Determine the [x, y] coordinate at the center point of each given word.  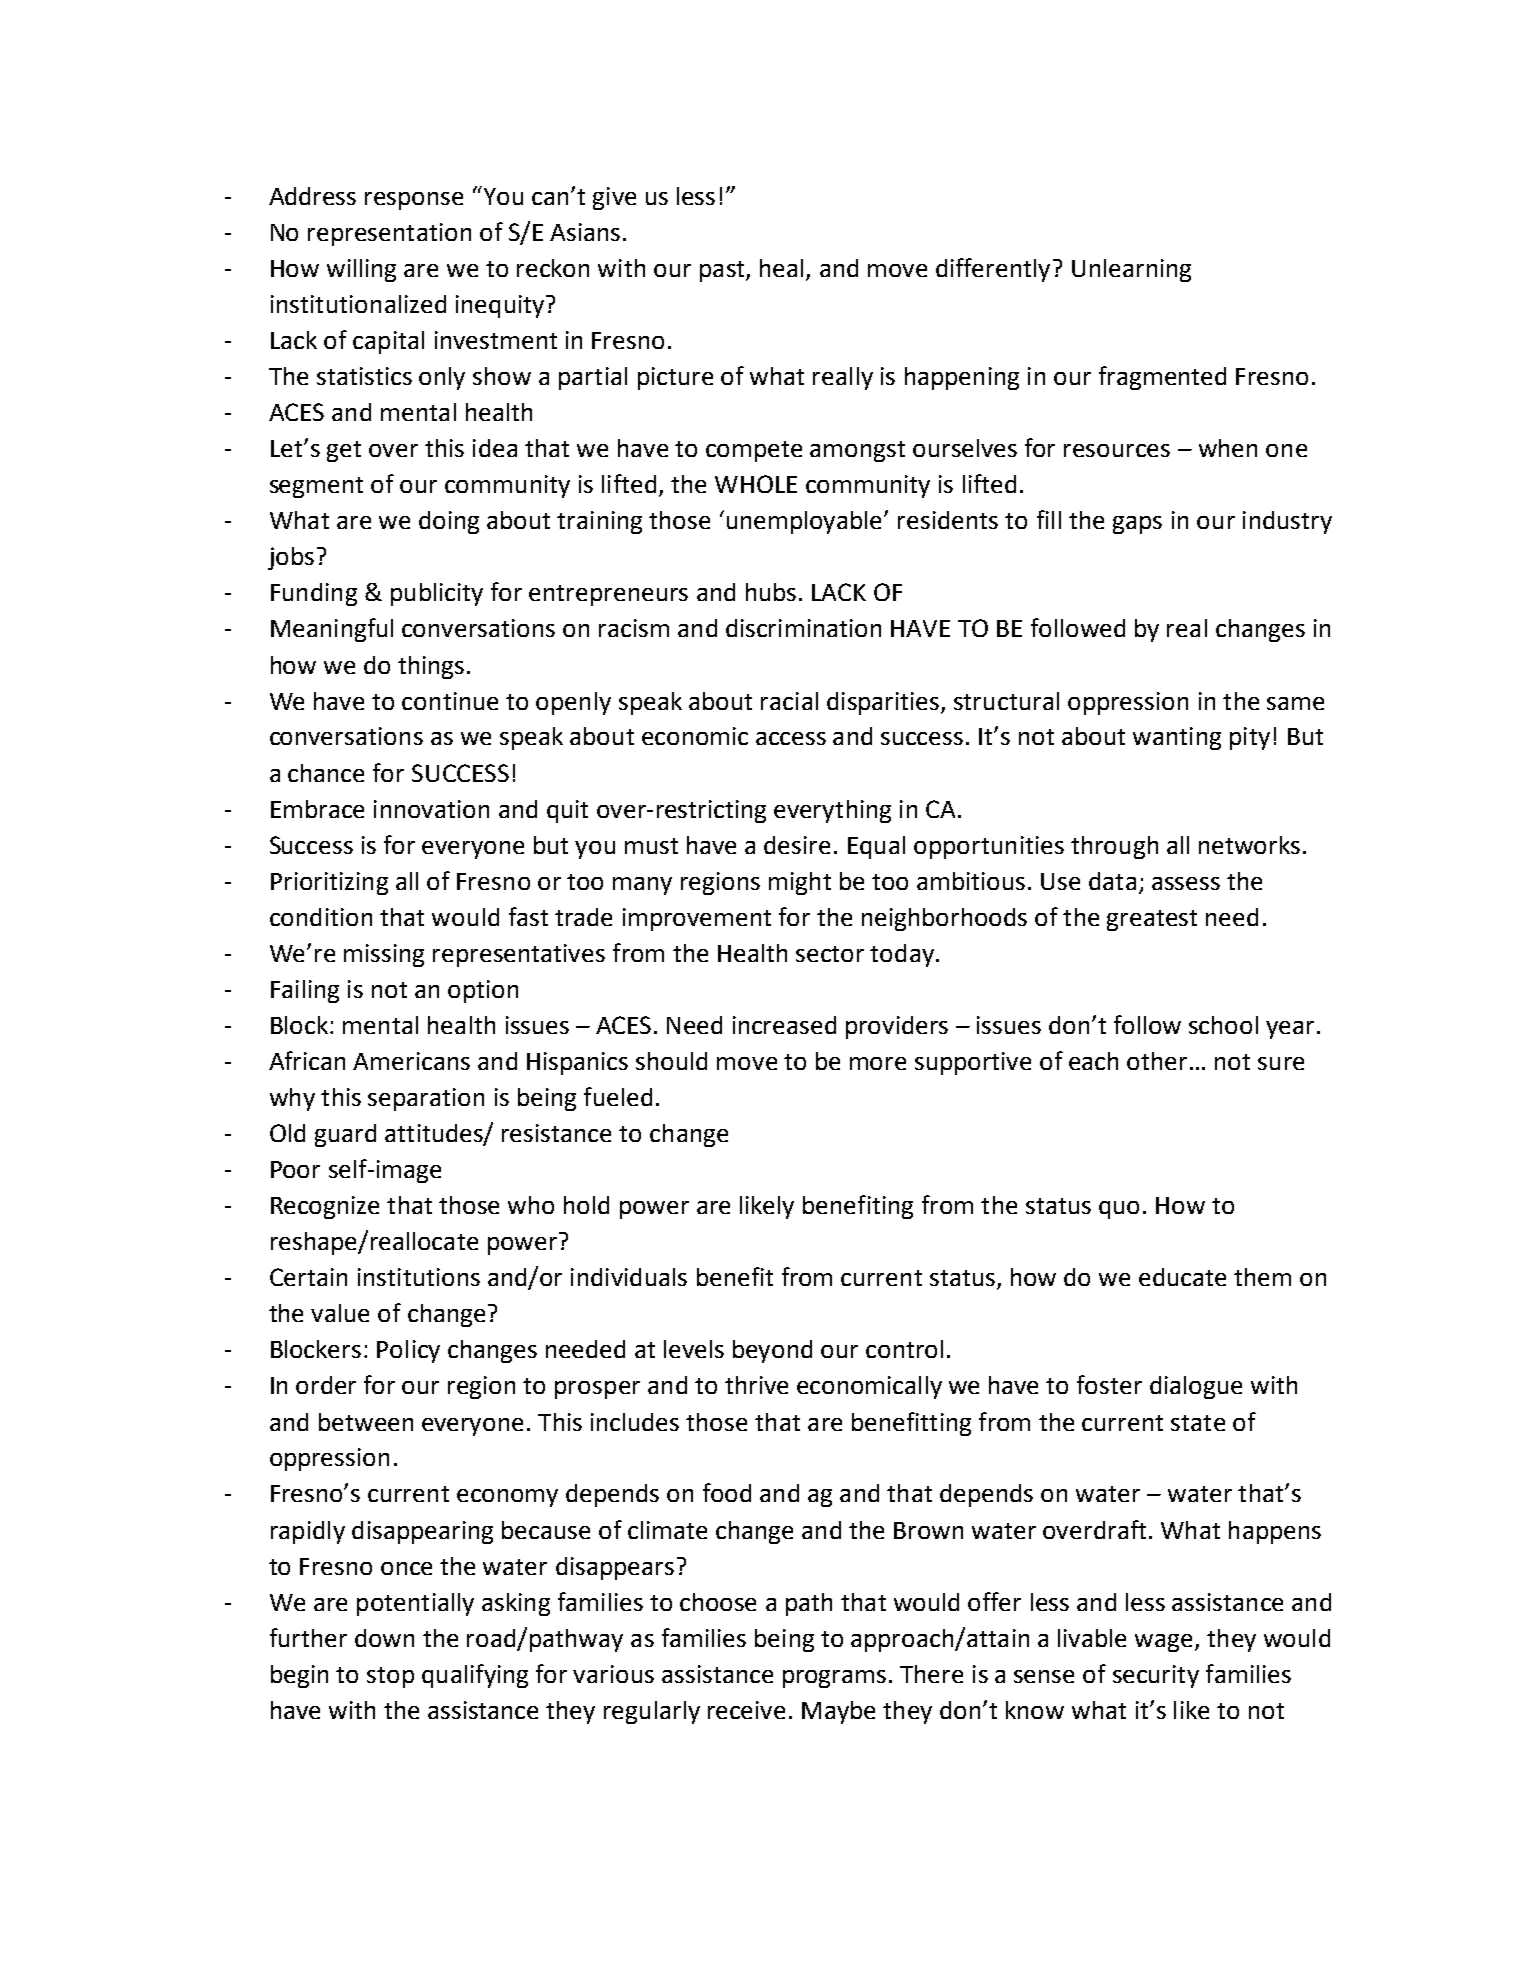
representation [389, 234]
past [723, 271]
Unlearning [1131, 270]
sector [830, 954]
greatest [1152, 920]
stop [390, 1677]
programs [834, 1679]
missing [384, 955]
